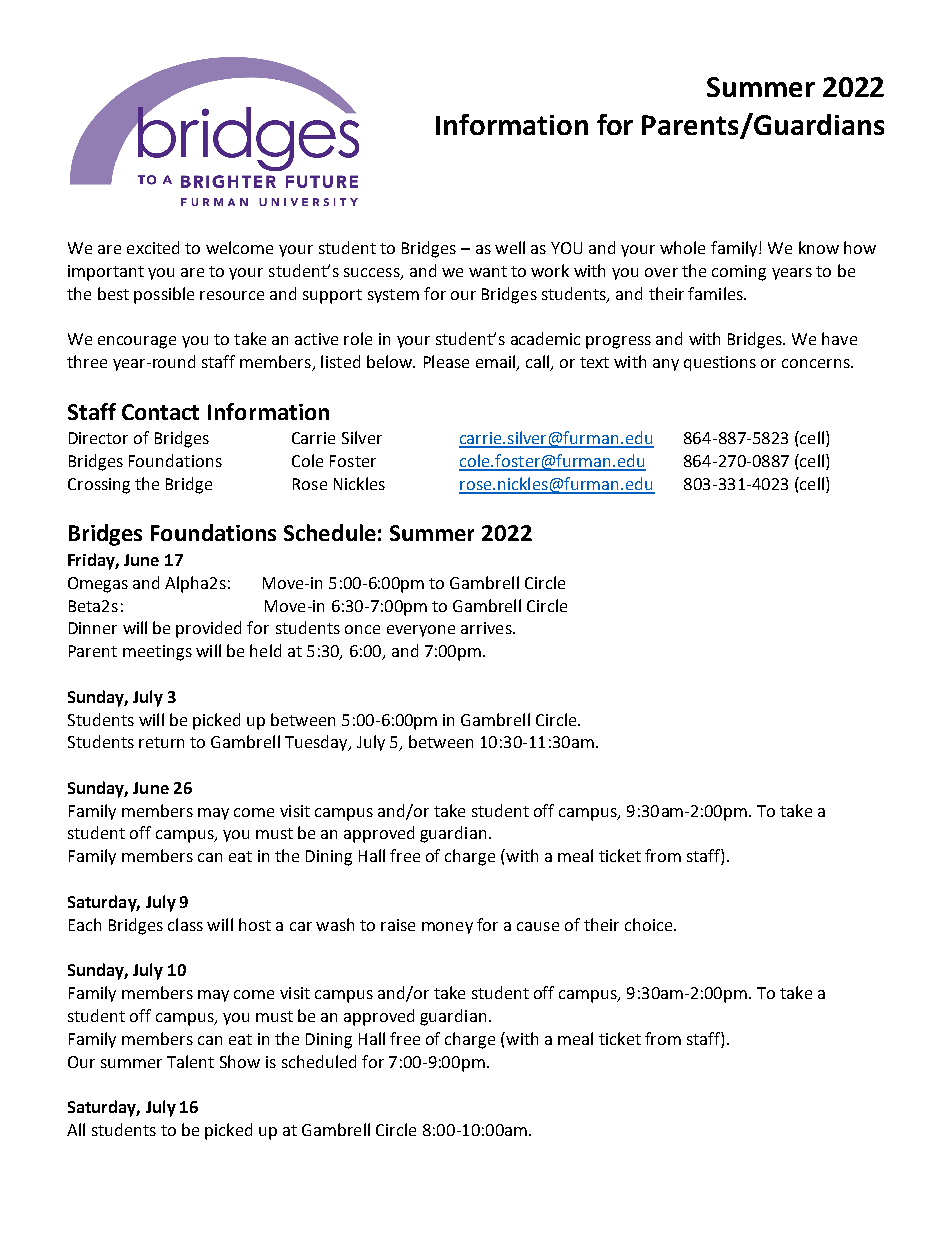 This page has width=952, height=1233. I want to click on Crossing, so click(99, 486).
